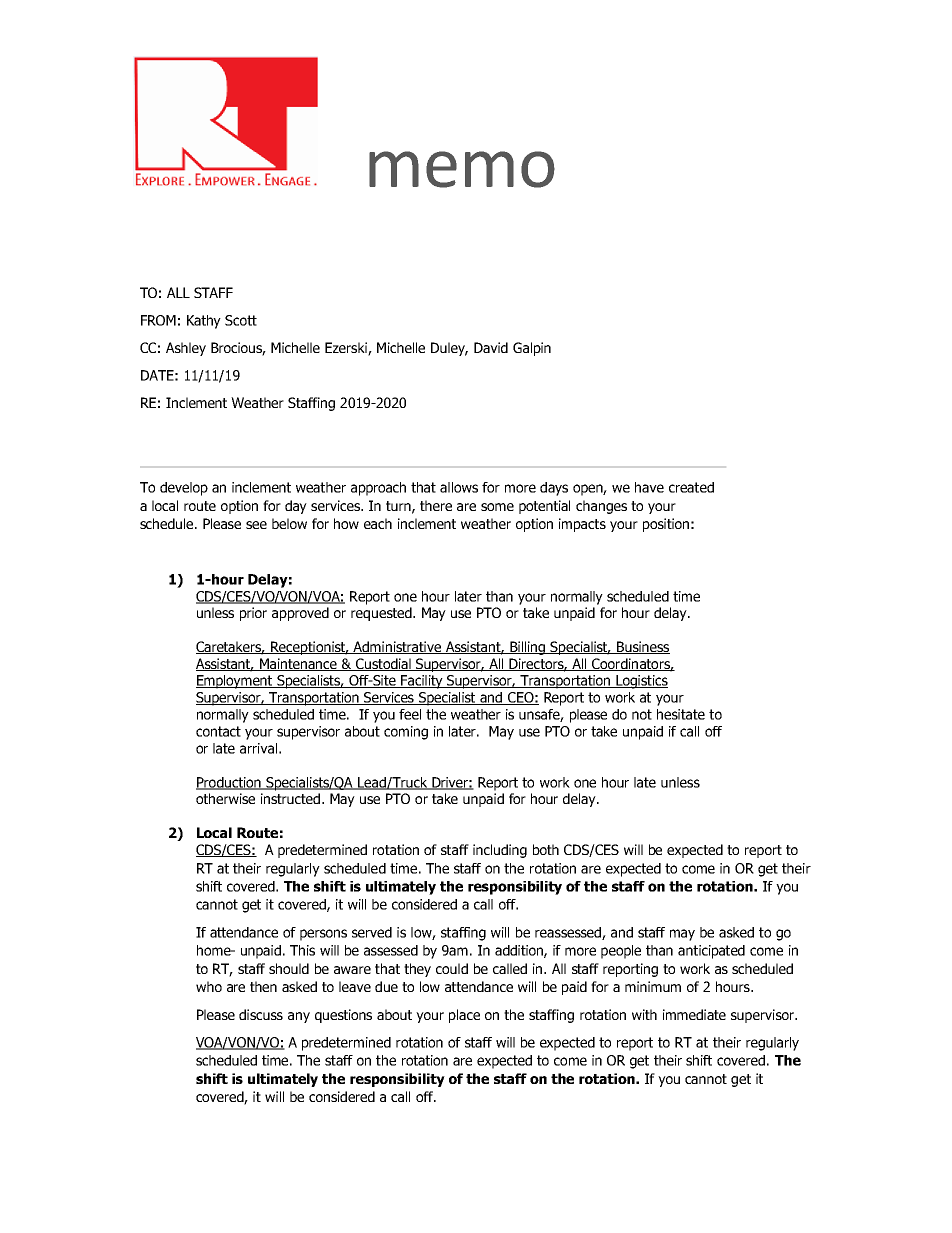  I want to click on memo, so click(462, 169).
